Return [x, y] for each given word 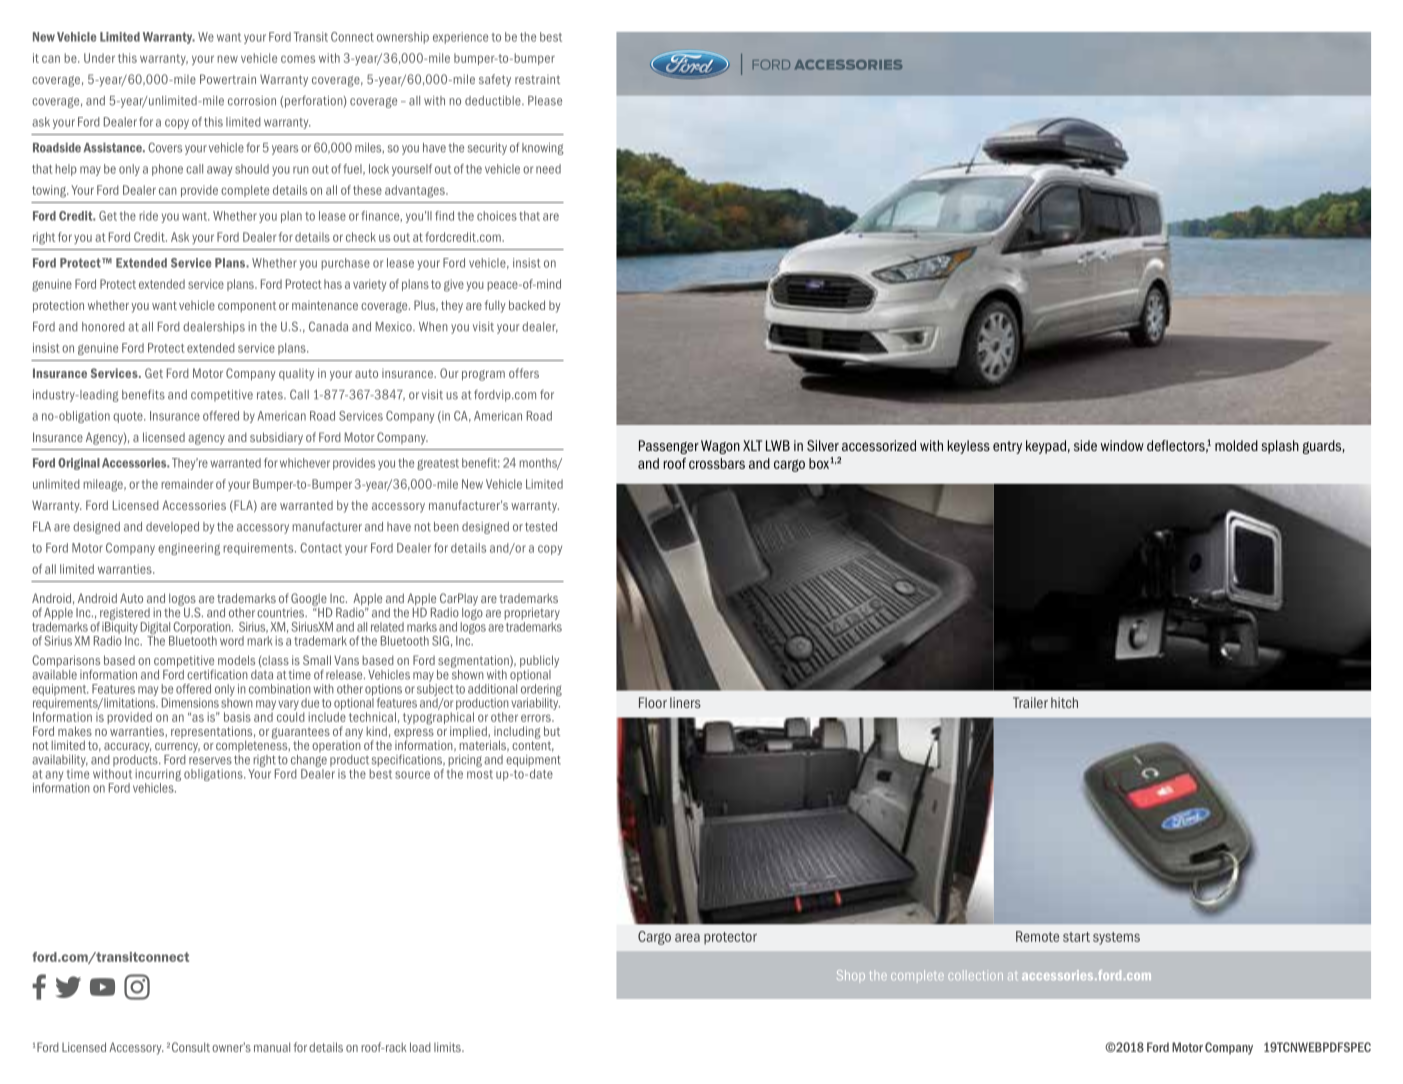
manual [272, 1047]
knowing [543, 149]
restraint [537, 79]
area [687, 937]
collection [975, 975]
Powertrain [228, 79]
